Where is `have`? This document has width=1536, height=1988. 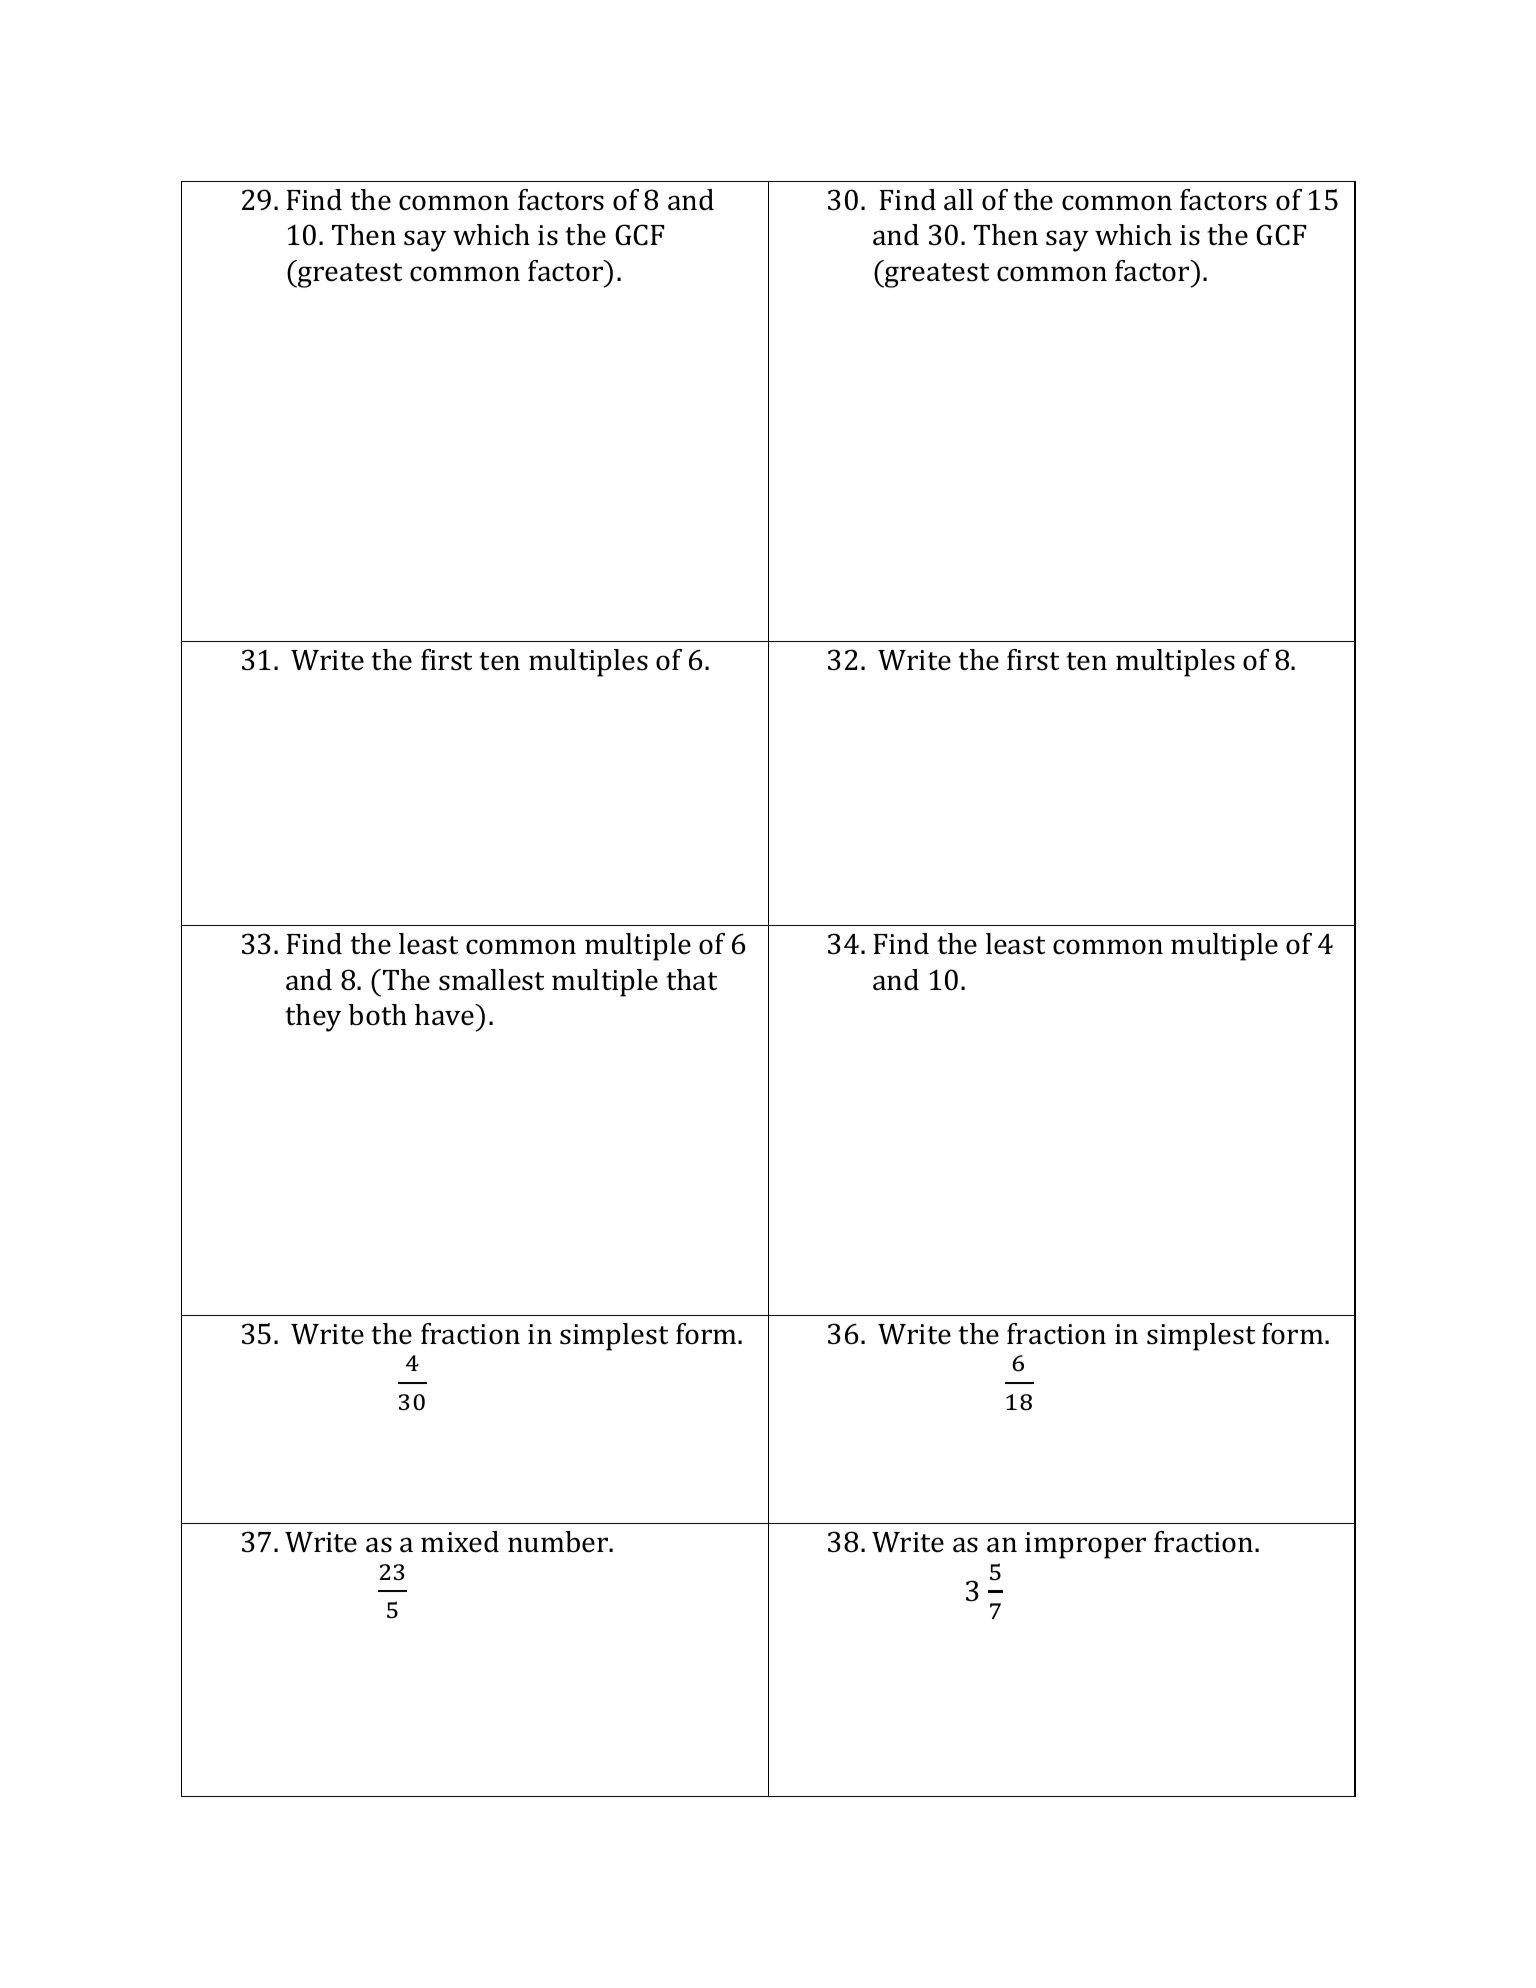 have is located at coordinates (446, 1015).
